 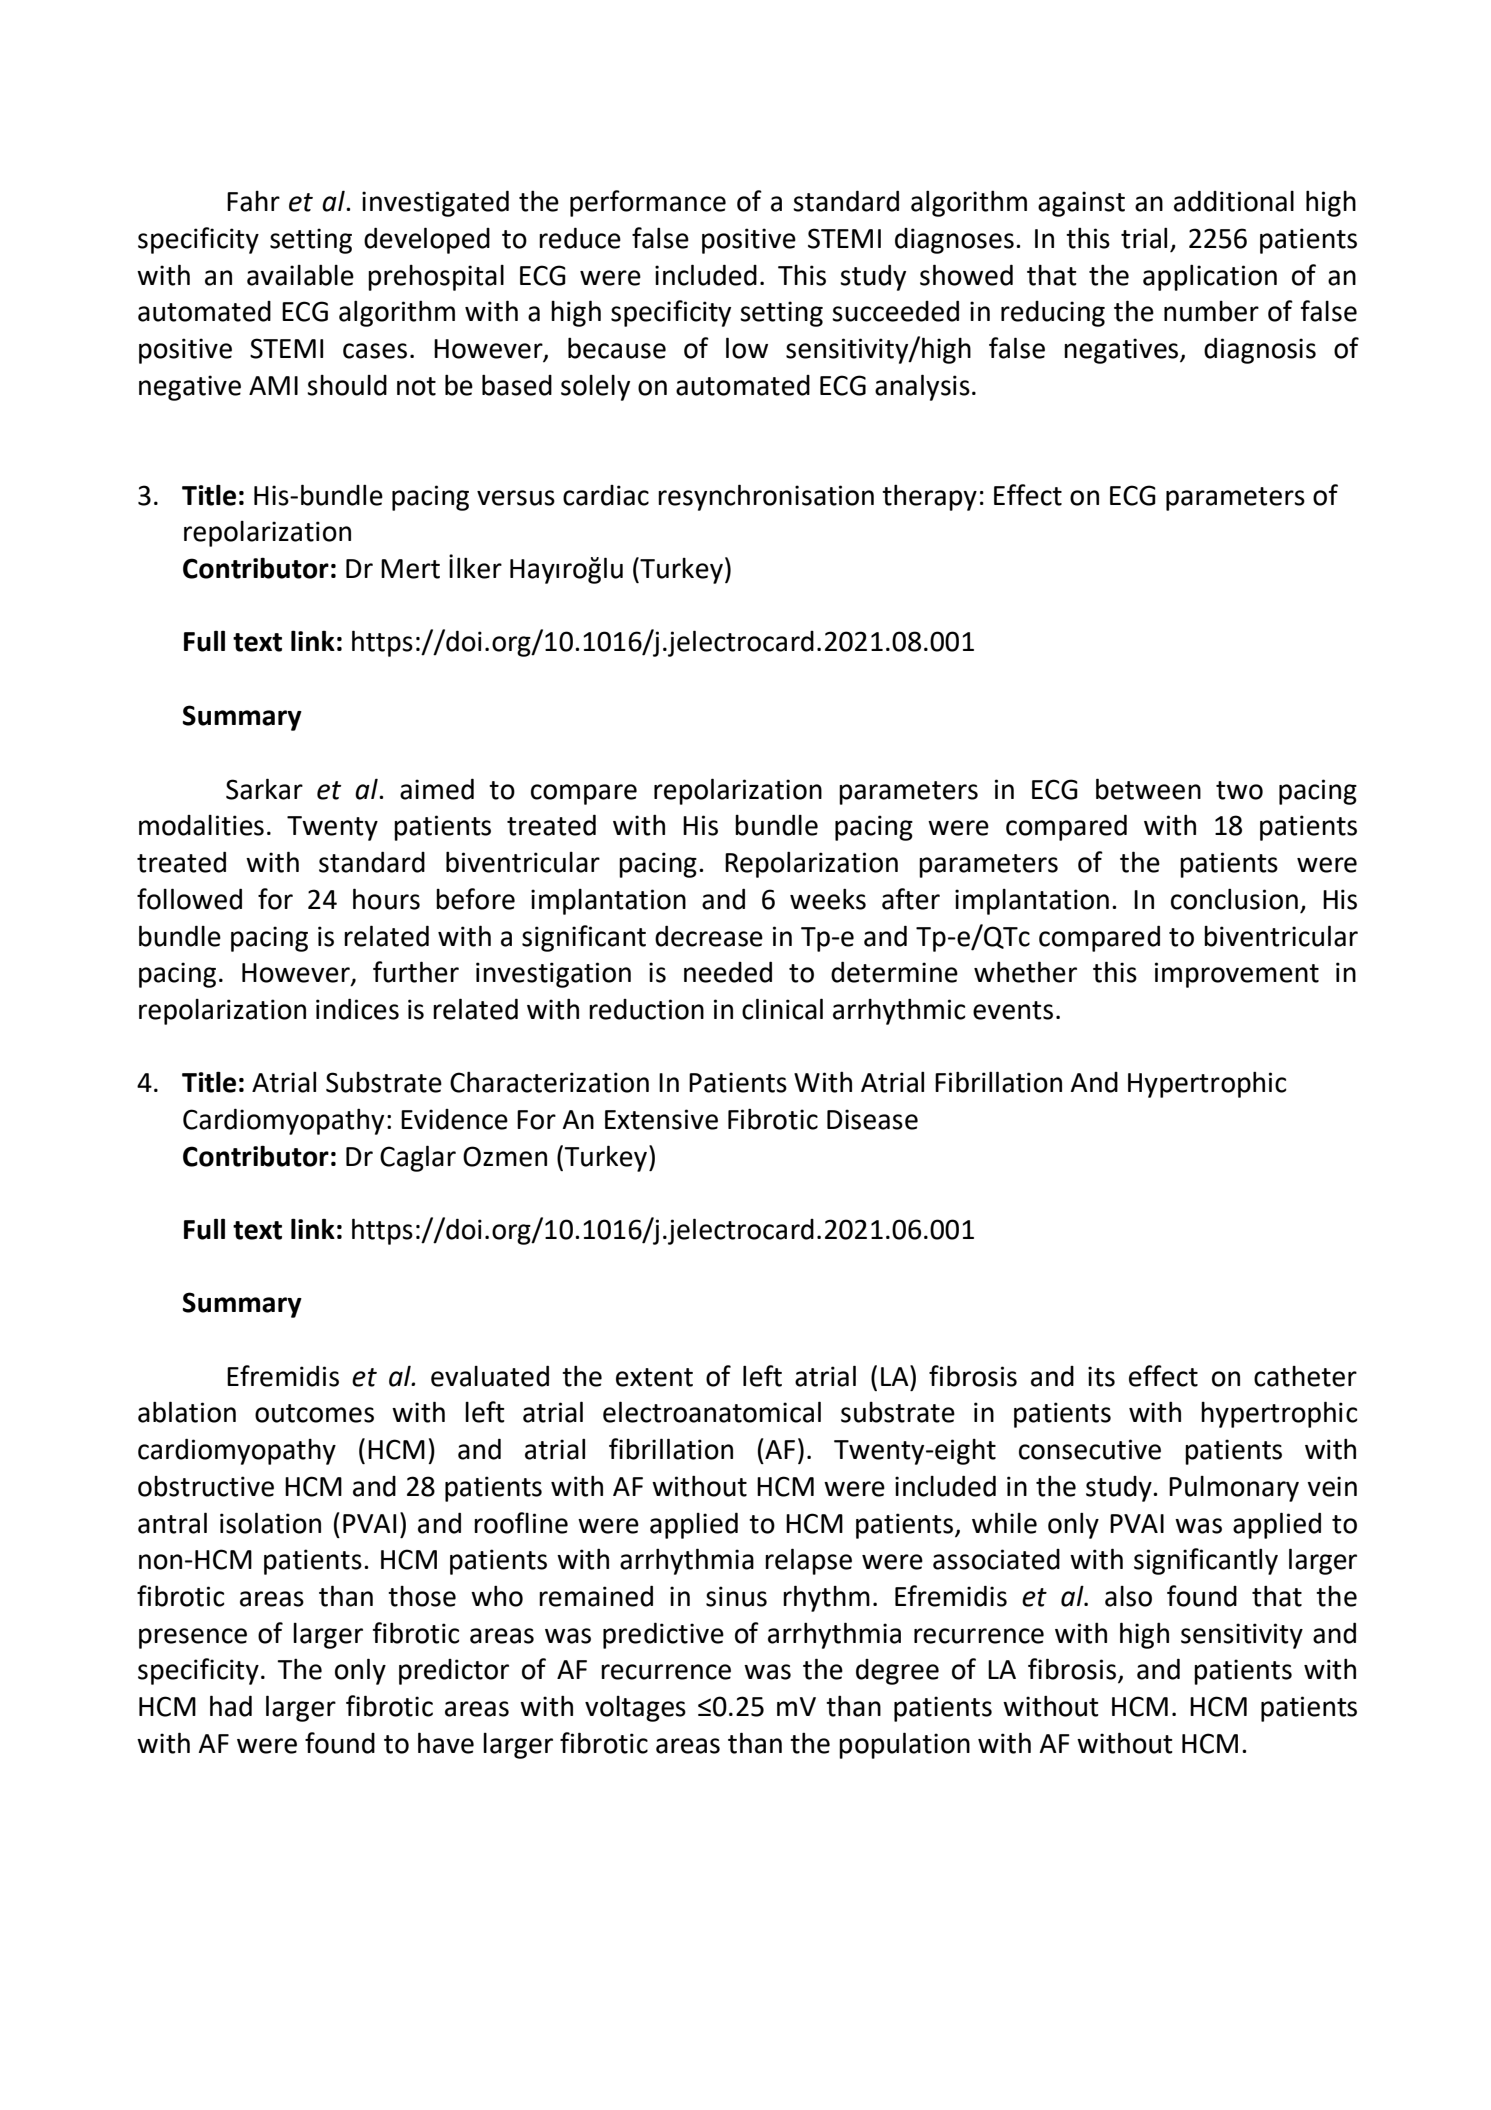 What do you see at coordinates (828, 899) in the image?
I see `weeks` at bounding box center [828, 899].
